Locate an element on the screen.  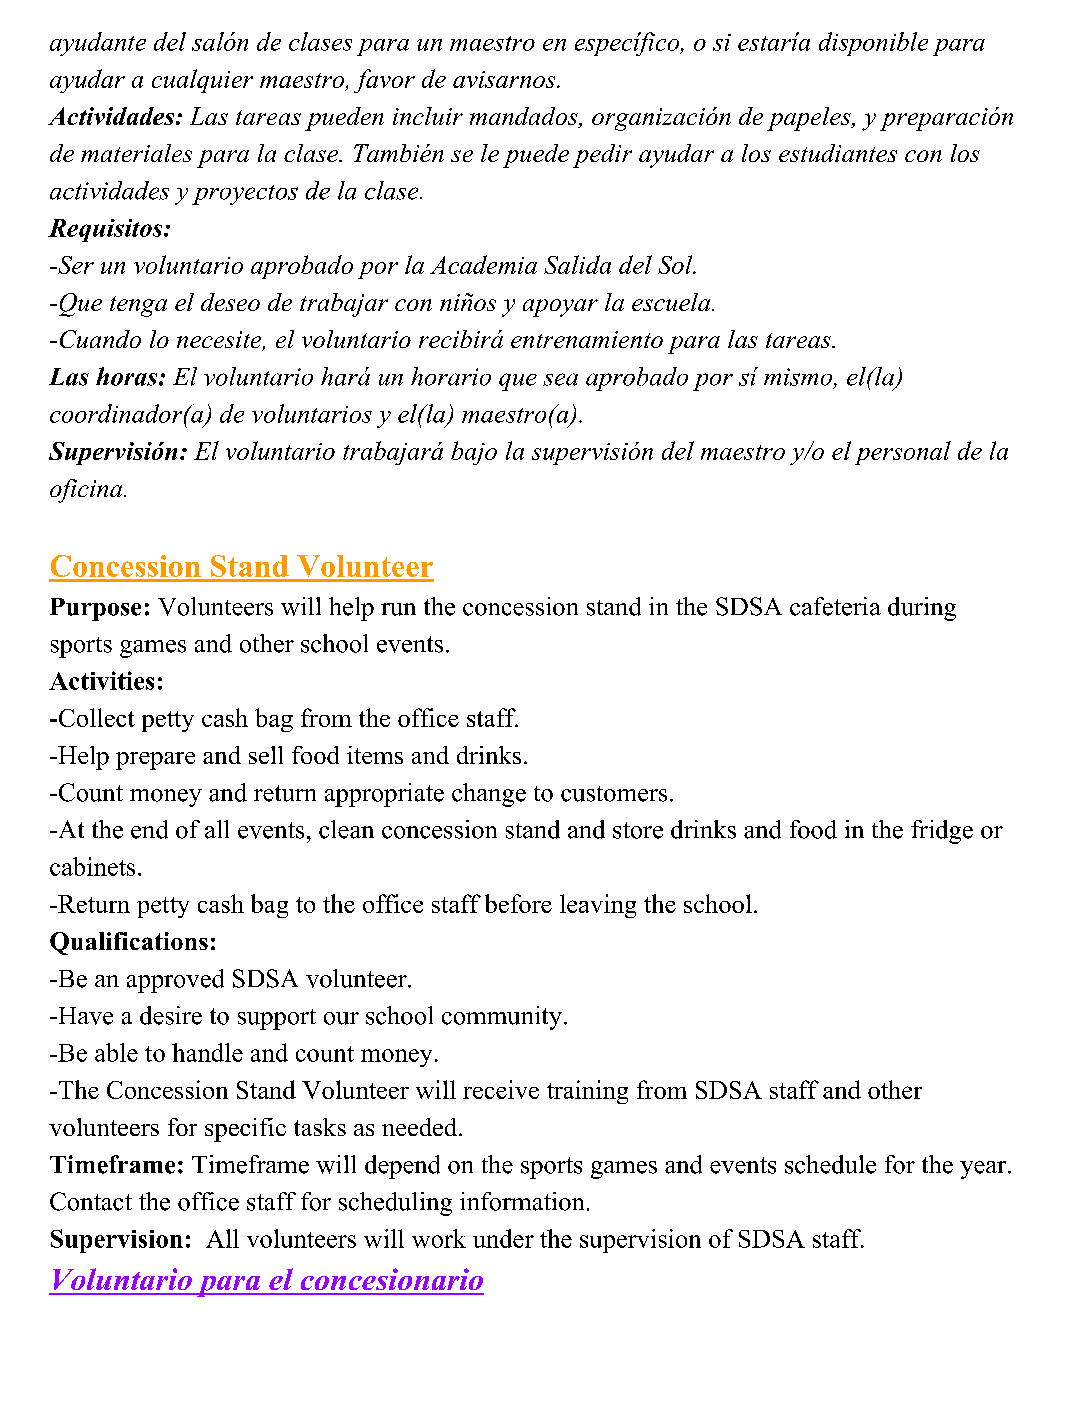
disponible is located at coordinates (873, 44).
